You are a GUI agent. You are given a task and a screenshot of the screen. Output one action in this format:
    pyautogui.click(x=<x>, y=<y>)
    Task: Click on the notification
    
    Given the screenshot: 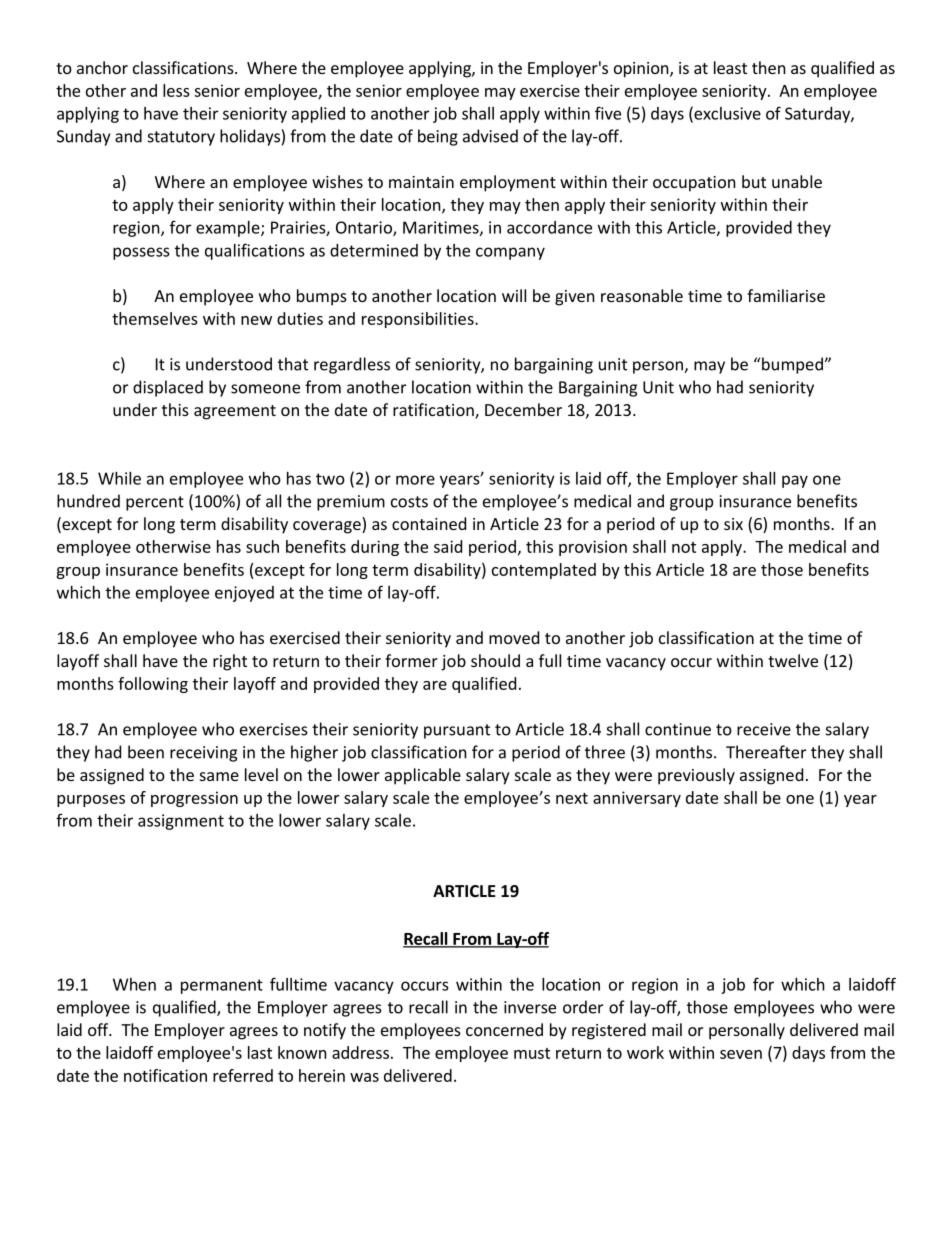 What is the action you would take?
    pyautogui.click(x=165, y=1075)
